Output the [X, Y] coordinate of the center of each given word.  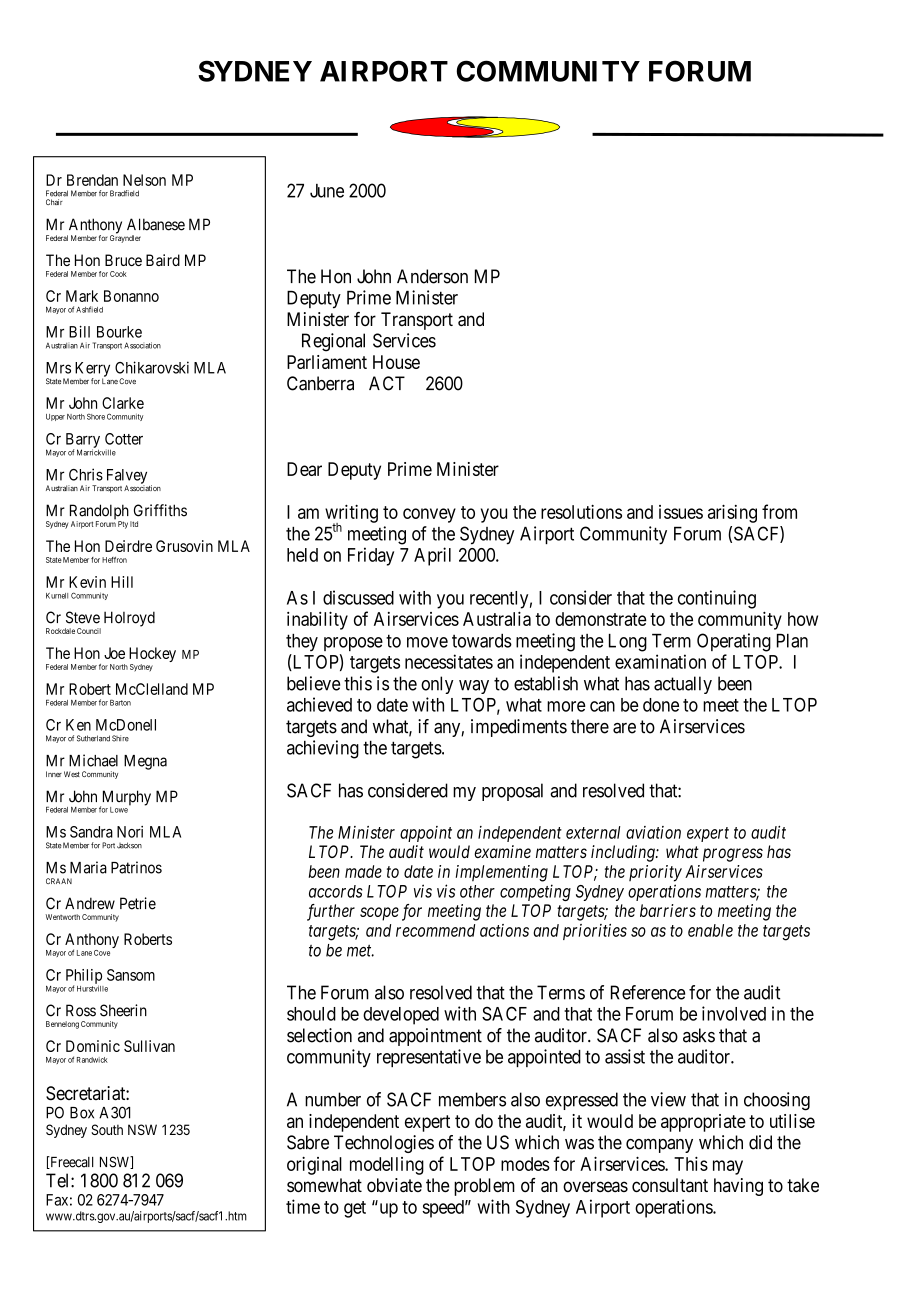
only [437, 685]
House [396, 362]
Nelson [144, 180]
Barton [120, 702]
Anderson [432, 276]
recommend [435, 930]
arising [732, 513]
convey [429, 515]
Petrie [138, 903]
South [107, 1129]
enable [710, 930]
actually [683, 685]
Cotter [124, 439]
